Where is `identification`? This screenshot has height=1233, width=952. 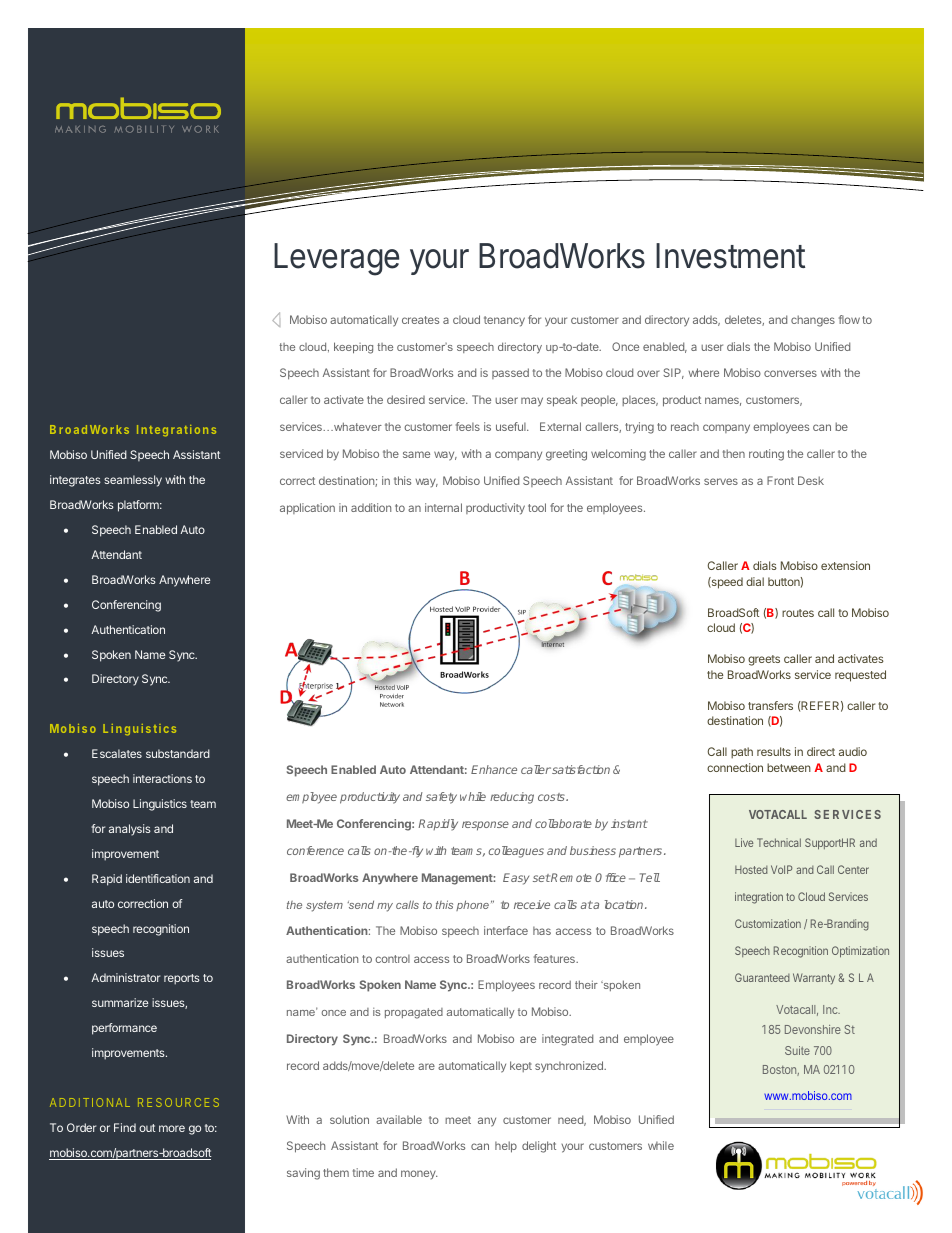
identification is located at coordinates (158, 878).
